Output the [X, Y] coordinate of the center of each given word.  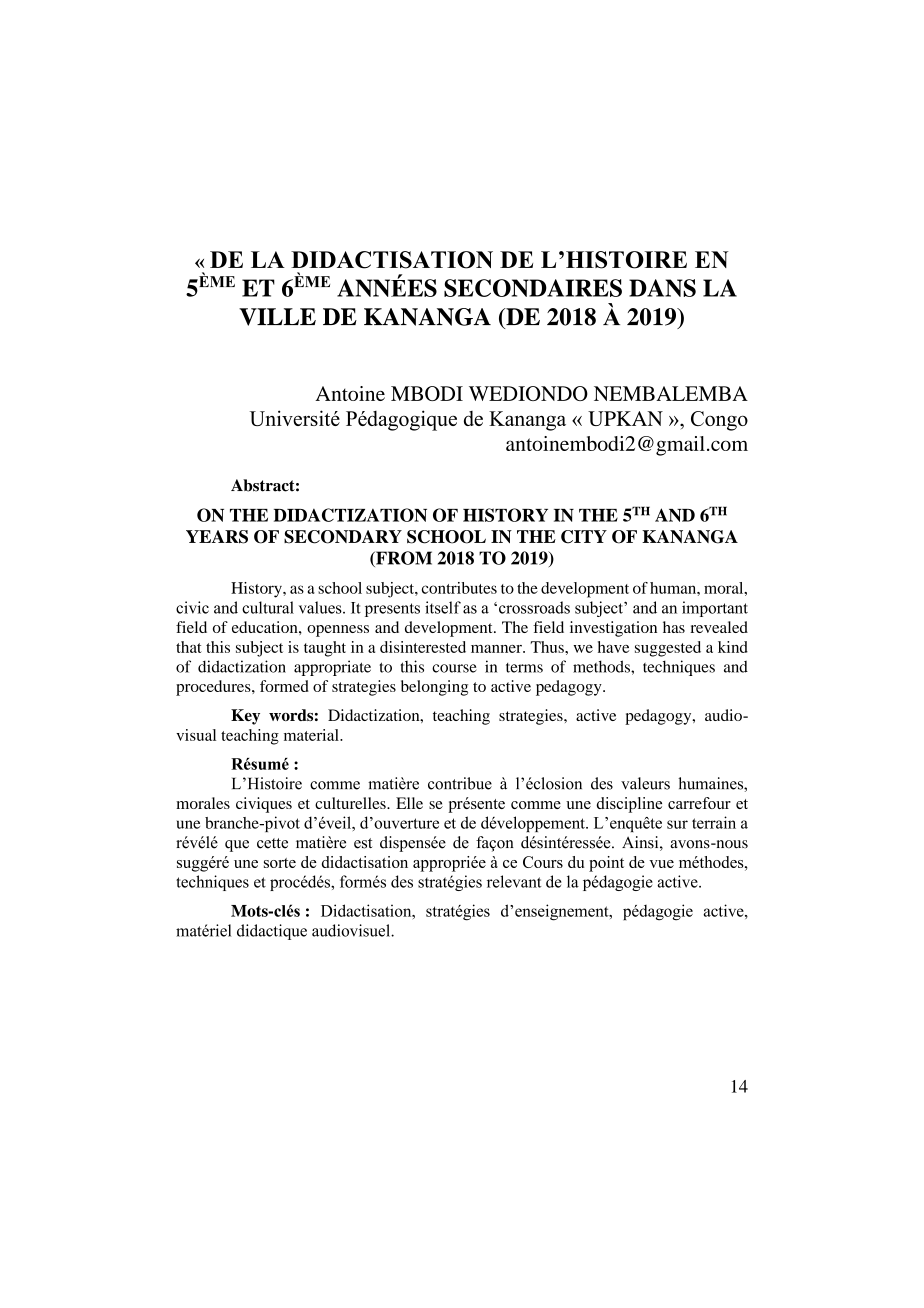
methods [602, 666]
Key [245, 717]
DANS [662, 288]
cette [272, 843]
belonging [434, 688]
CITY [584, 537]
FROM [403, 559]
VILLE [277, 317]
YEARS [217, 537]
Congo [719, 421]
